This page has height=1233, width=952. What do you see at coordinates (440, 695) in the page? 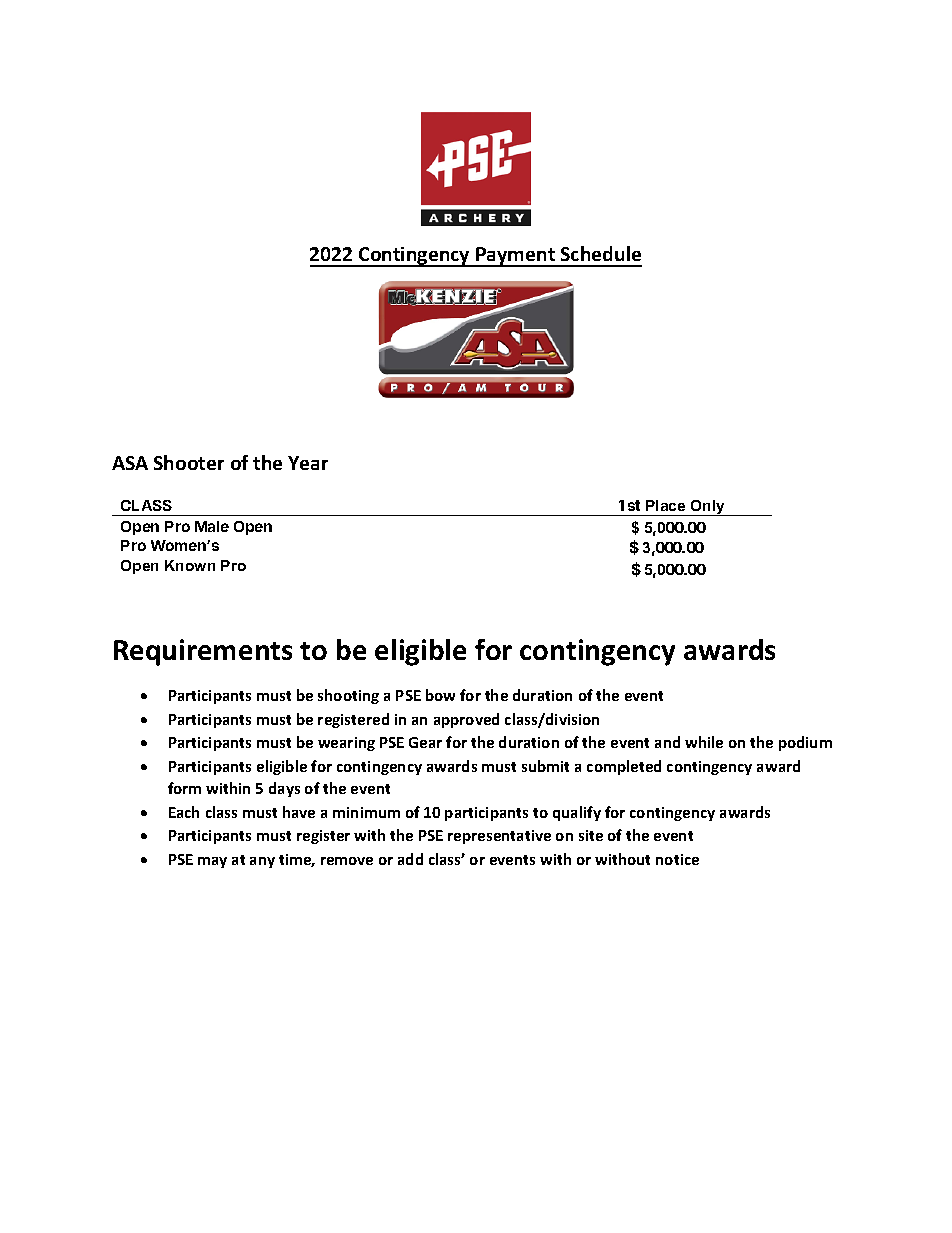
I see `bow` at bounding box center [440, 695].
